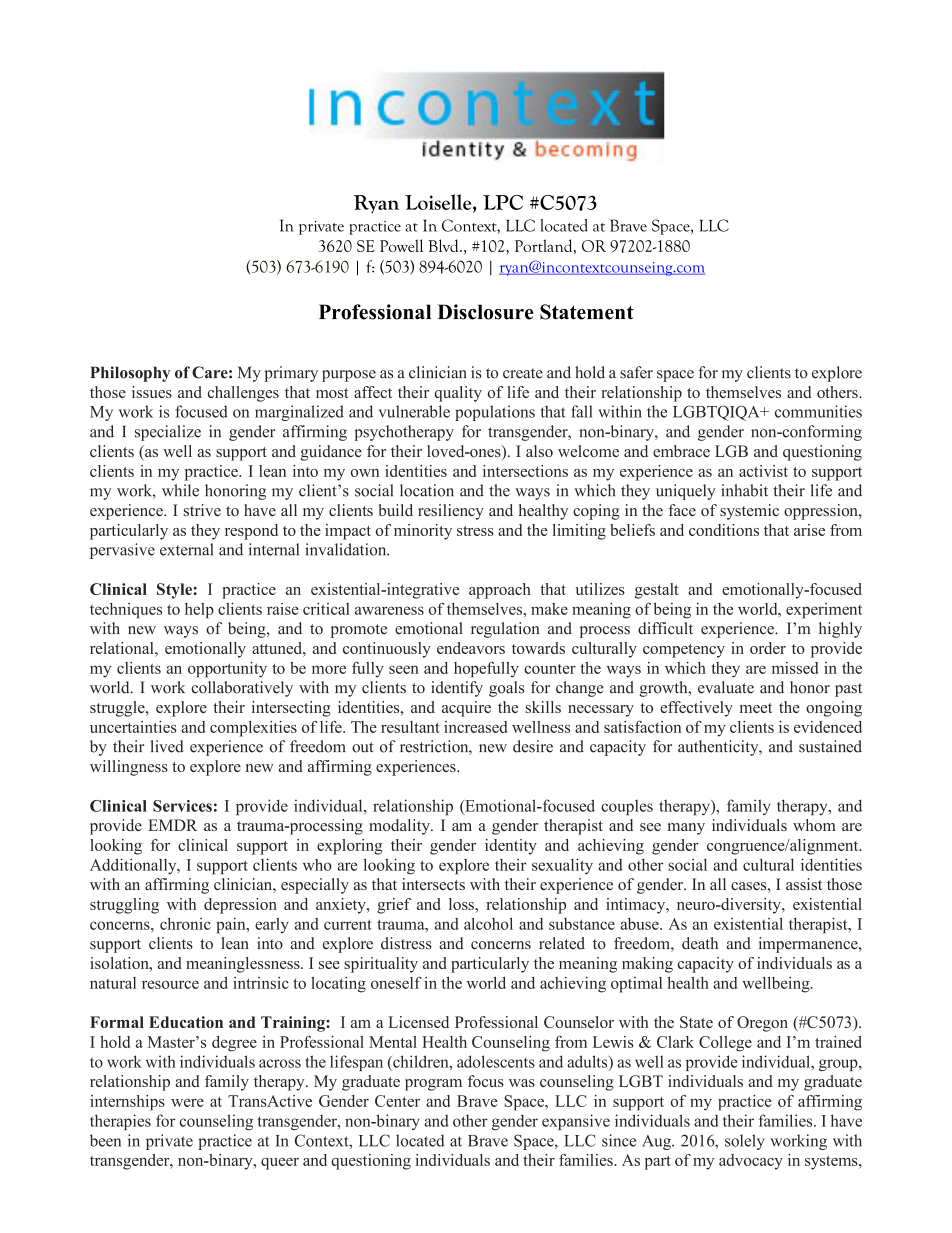 The width and height of the screenshot is (952, 1233). I want to click on intersections, so click(525, 471).
